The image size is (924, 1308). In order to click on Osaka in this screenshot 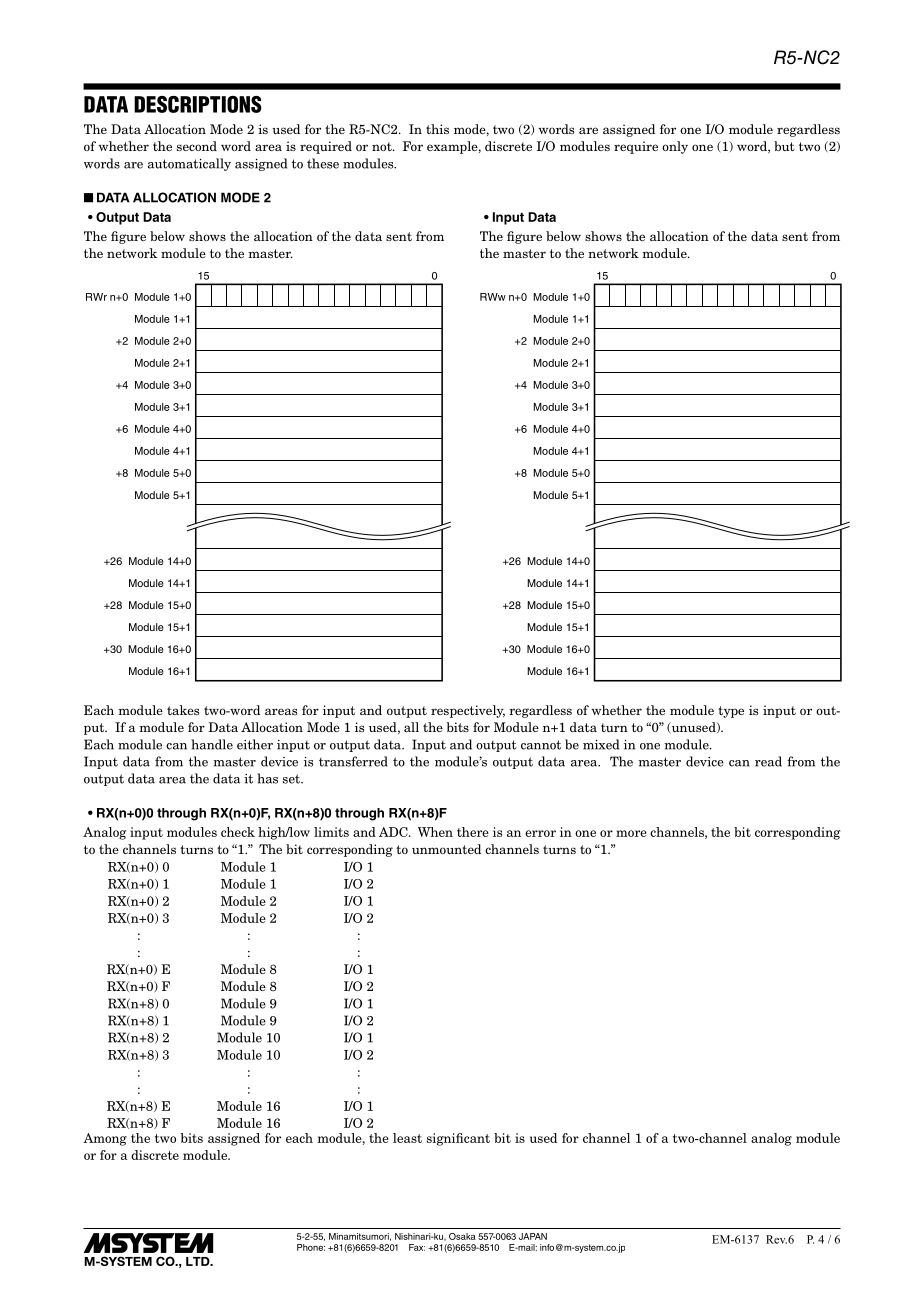, I will do `click(462, 1236)`.
